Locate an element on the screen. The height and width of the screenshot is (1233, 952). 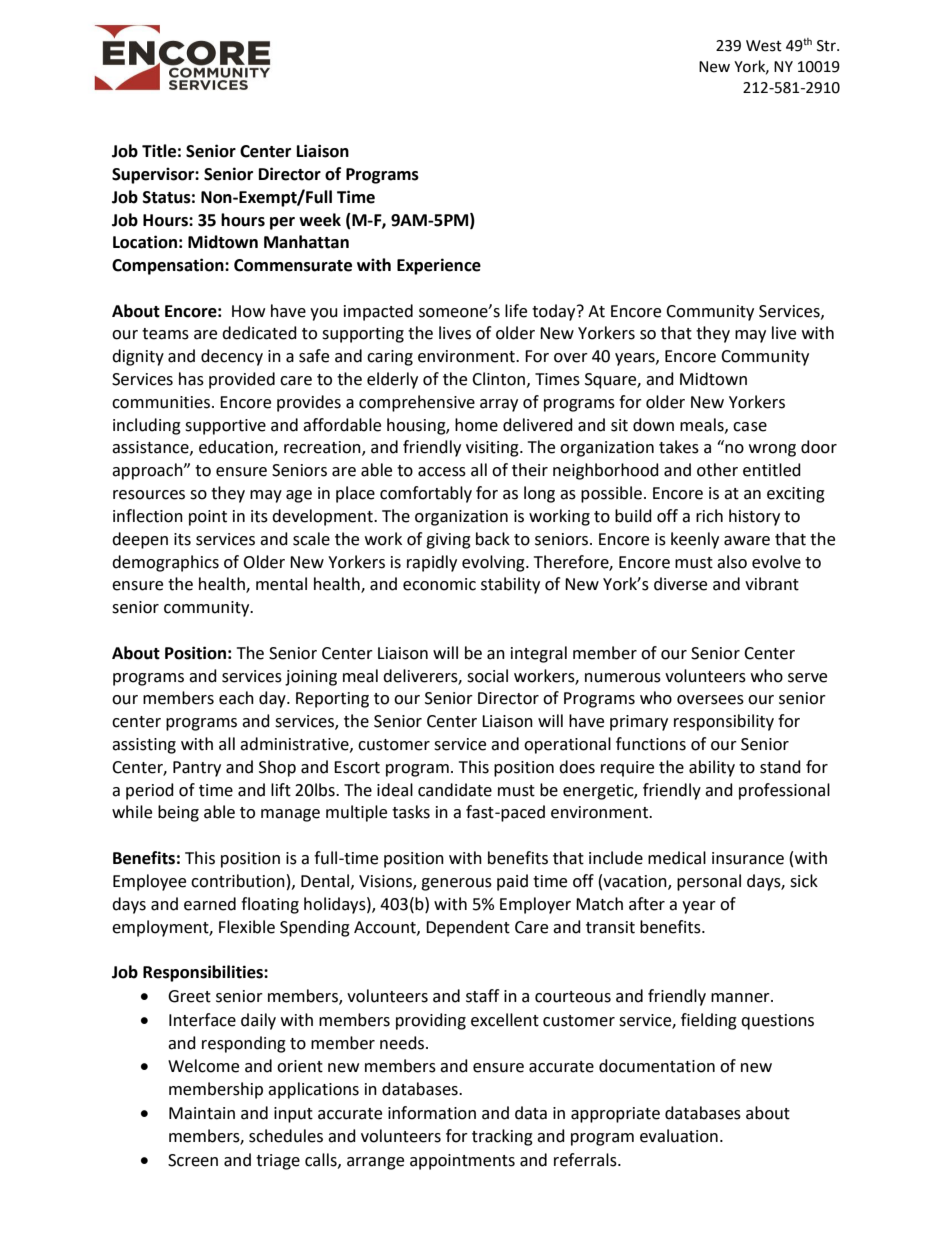
stand is located at coordinates (780, 767).
